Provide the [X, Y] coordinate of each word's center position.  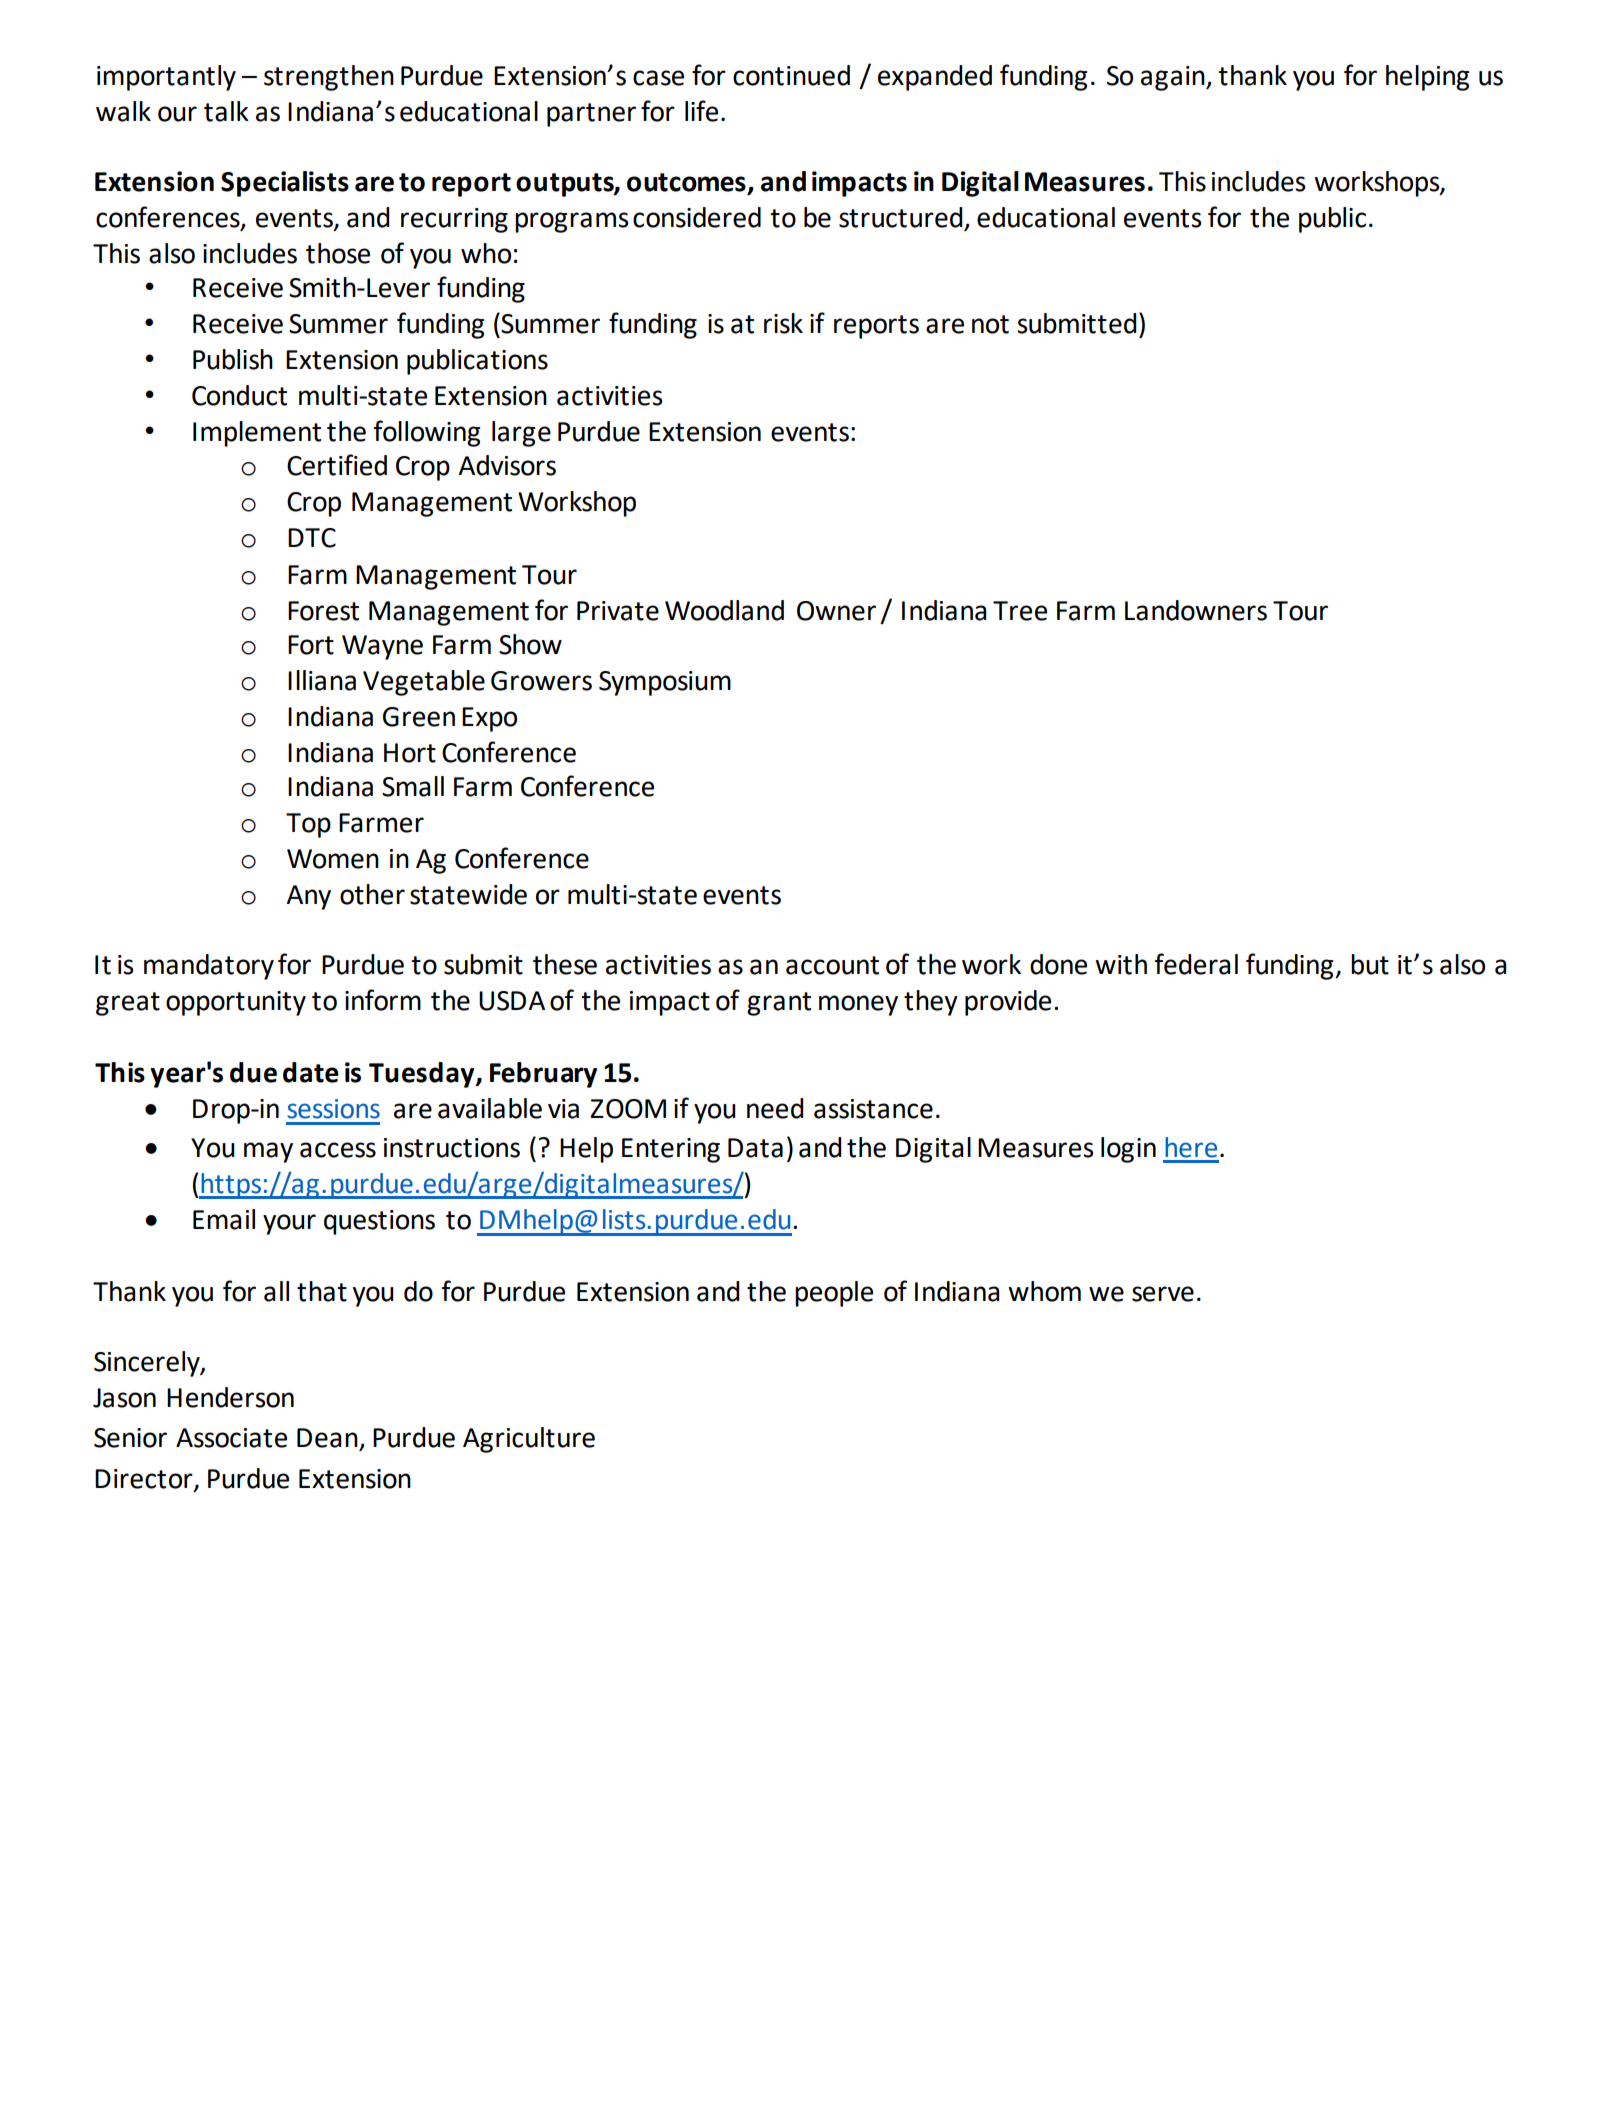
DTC [312, 538]
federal [1196, 964]
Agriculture [529, 1440]
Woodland [724, 610]
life [701, 111]
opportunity [236, 1003]
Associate [231, 1438]
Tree [1020, 611]
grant [779, 1004]
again [1174, 78]
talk [226, 111]
